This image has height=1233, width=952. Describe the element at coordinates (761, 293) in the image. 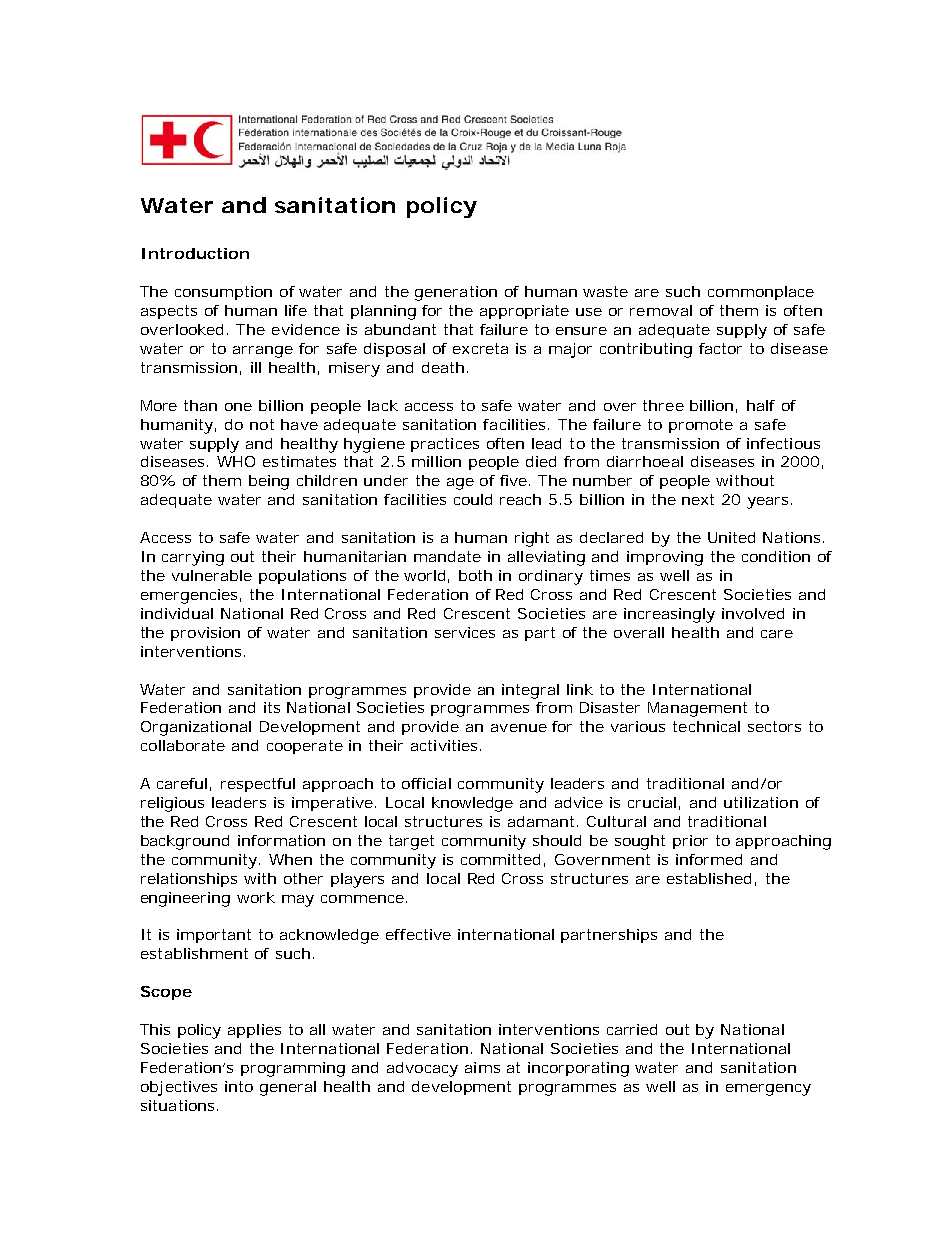

I see `commonplace` at that location.
